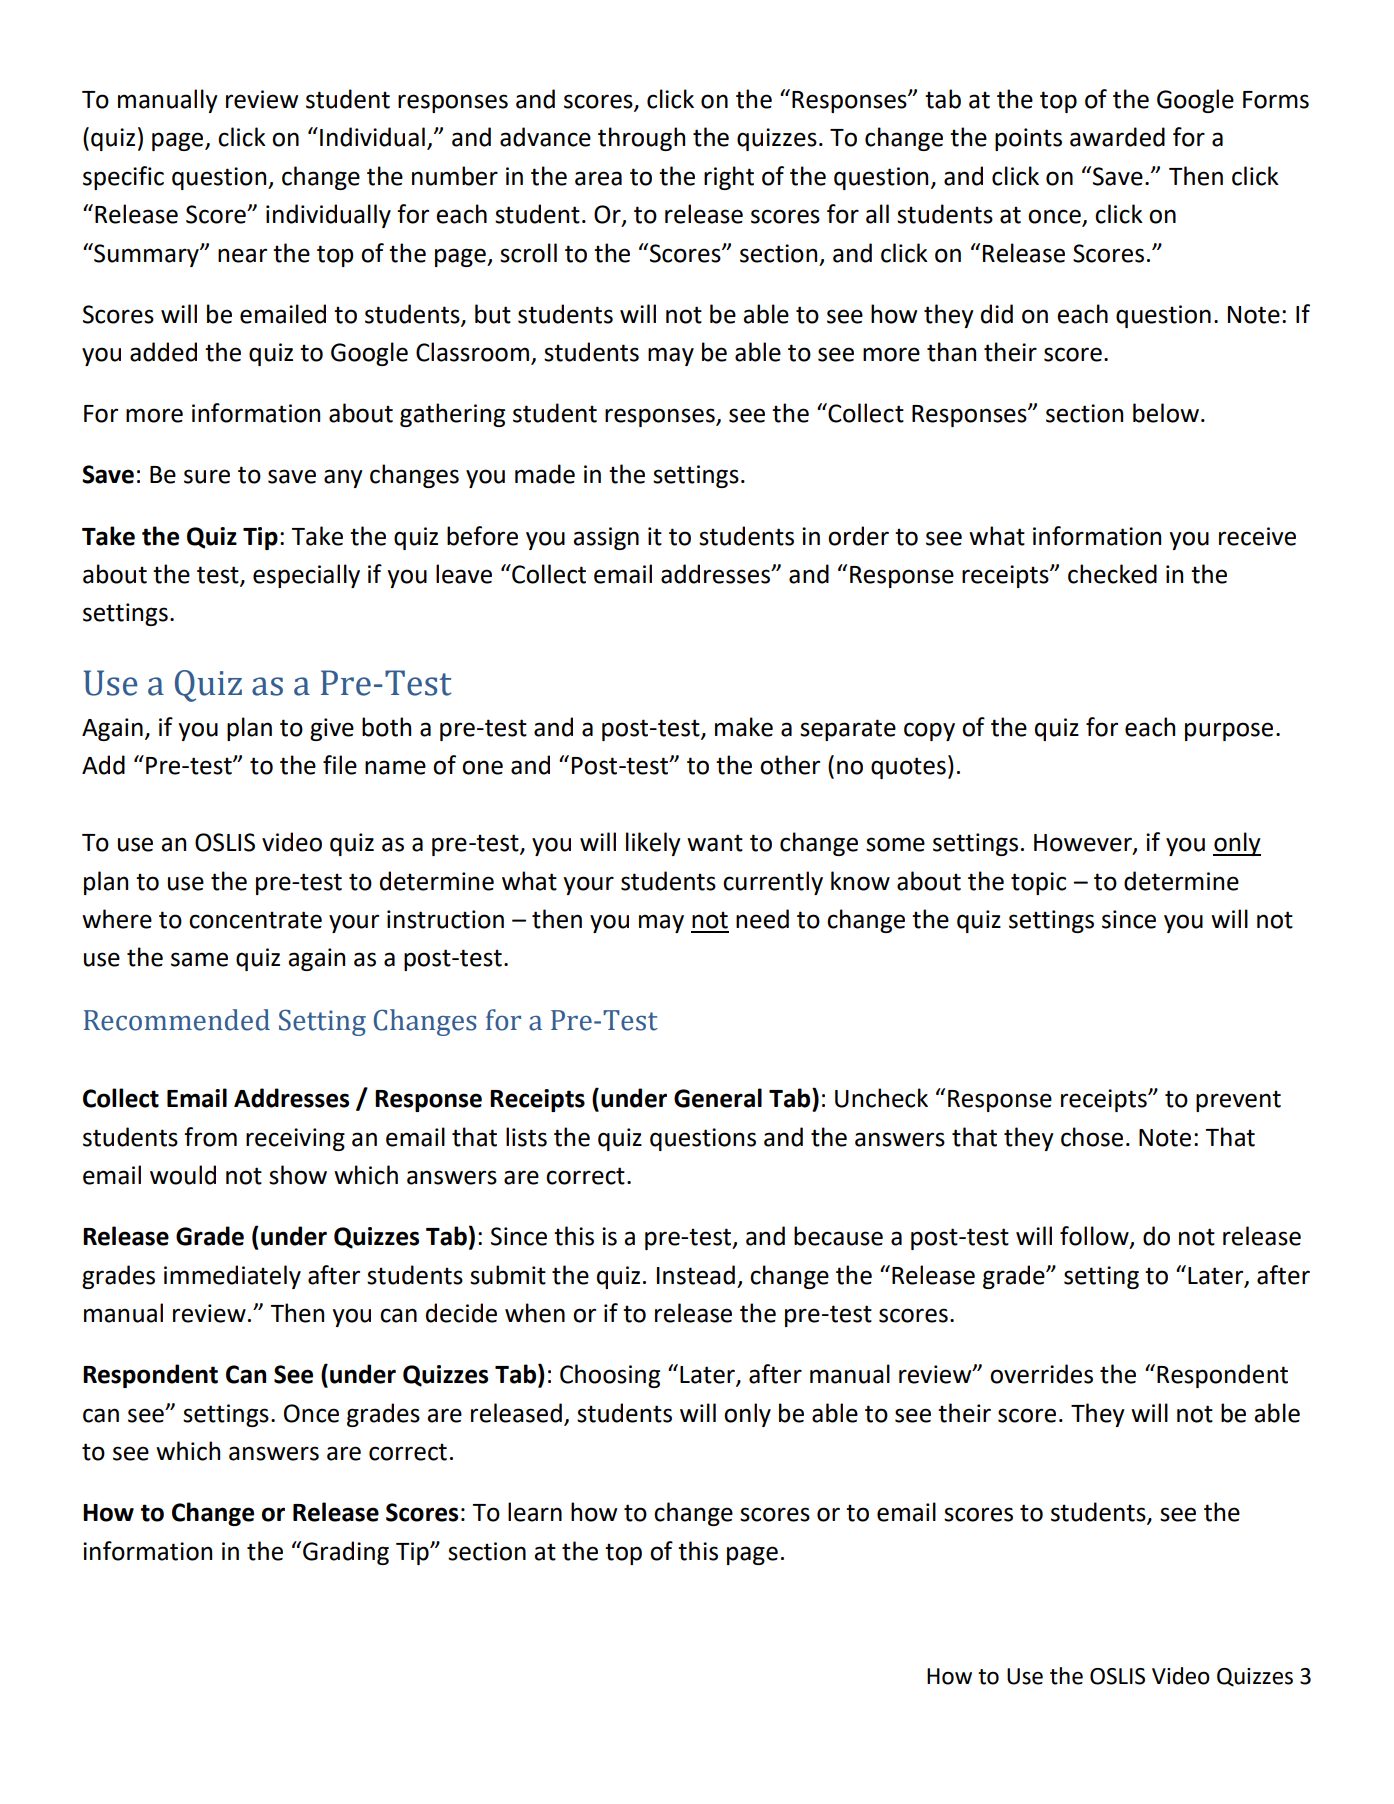 Image resolution: width=1394 pixels, height=1804 pixels. What do you see at coordinates (718, 1098) in the document?
I see `General` at bounding box center [718, 1098].
